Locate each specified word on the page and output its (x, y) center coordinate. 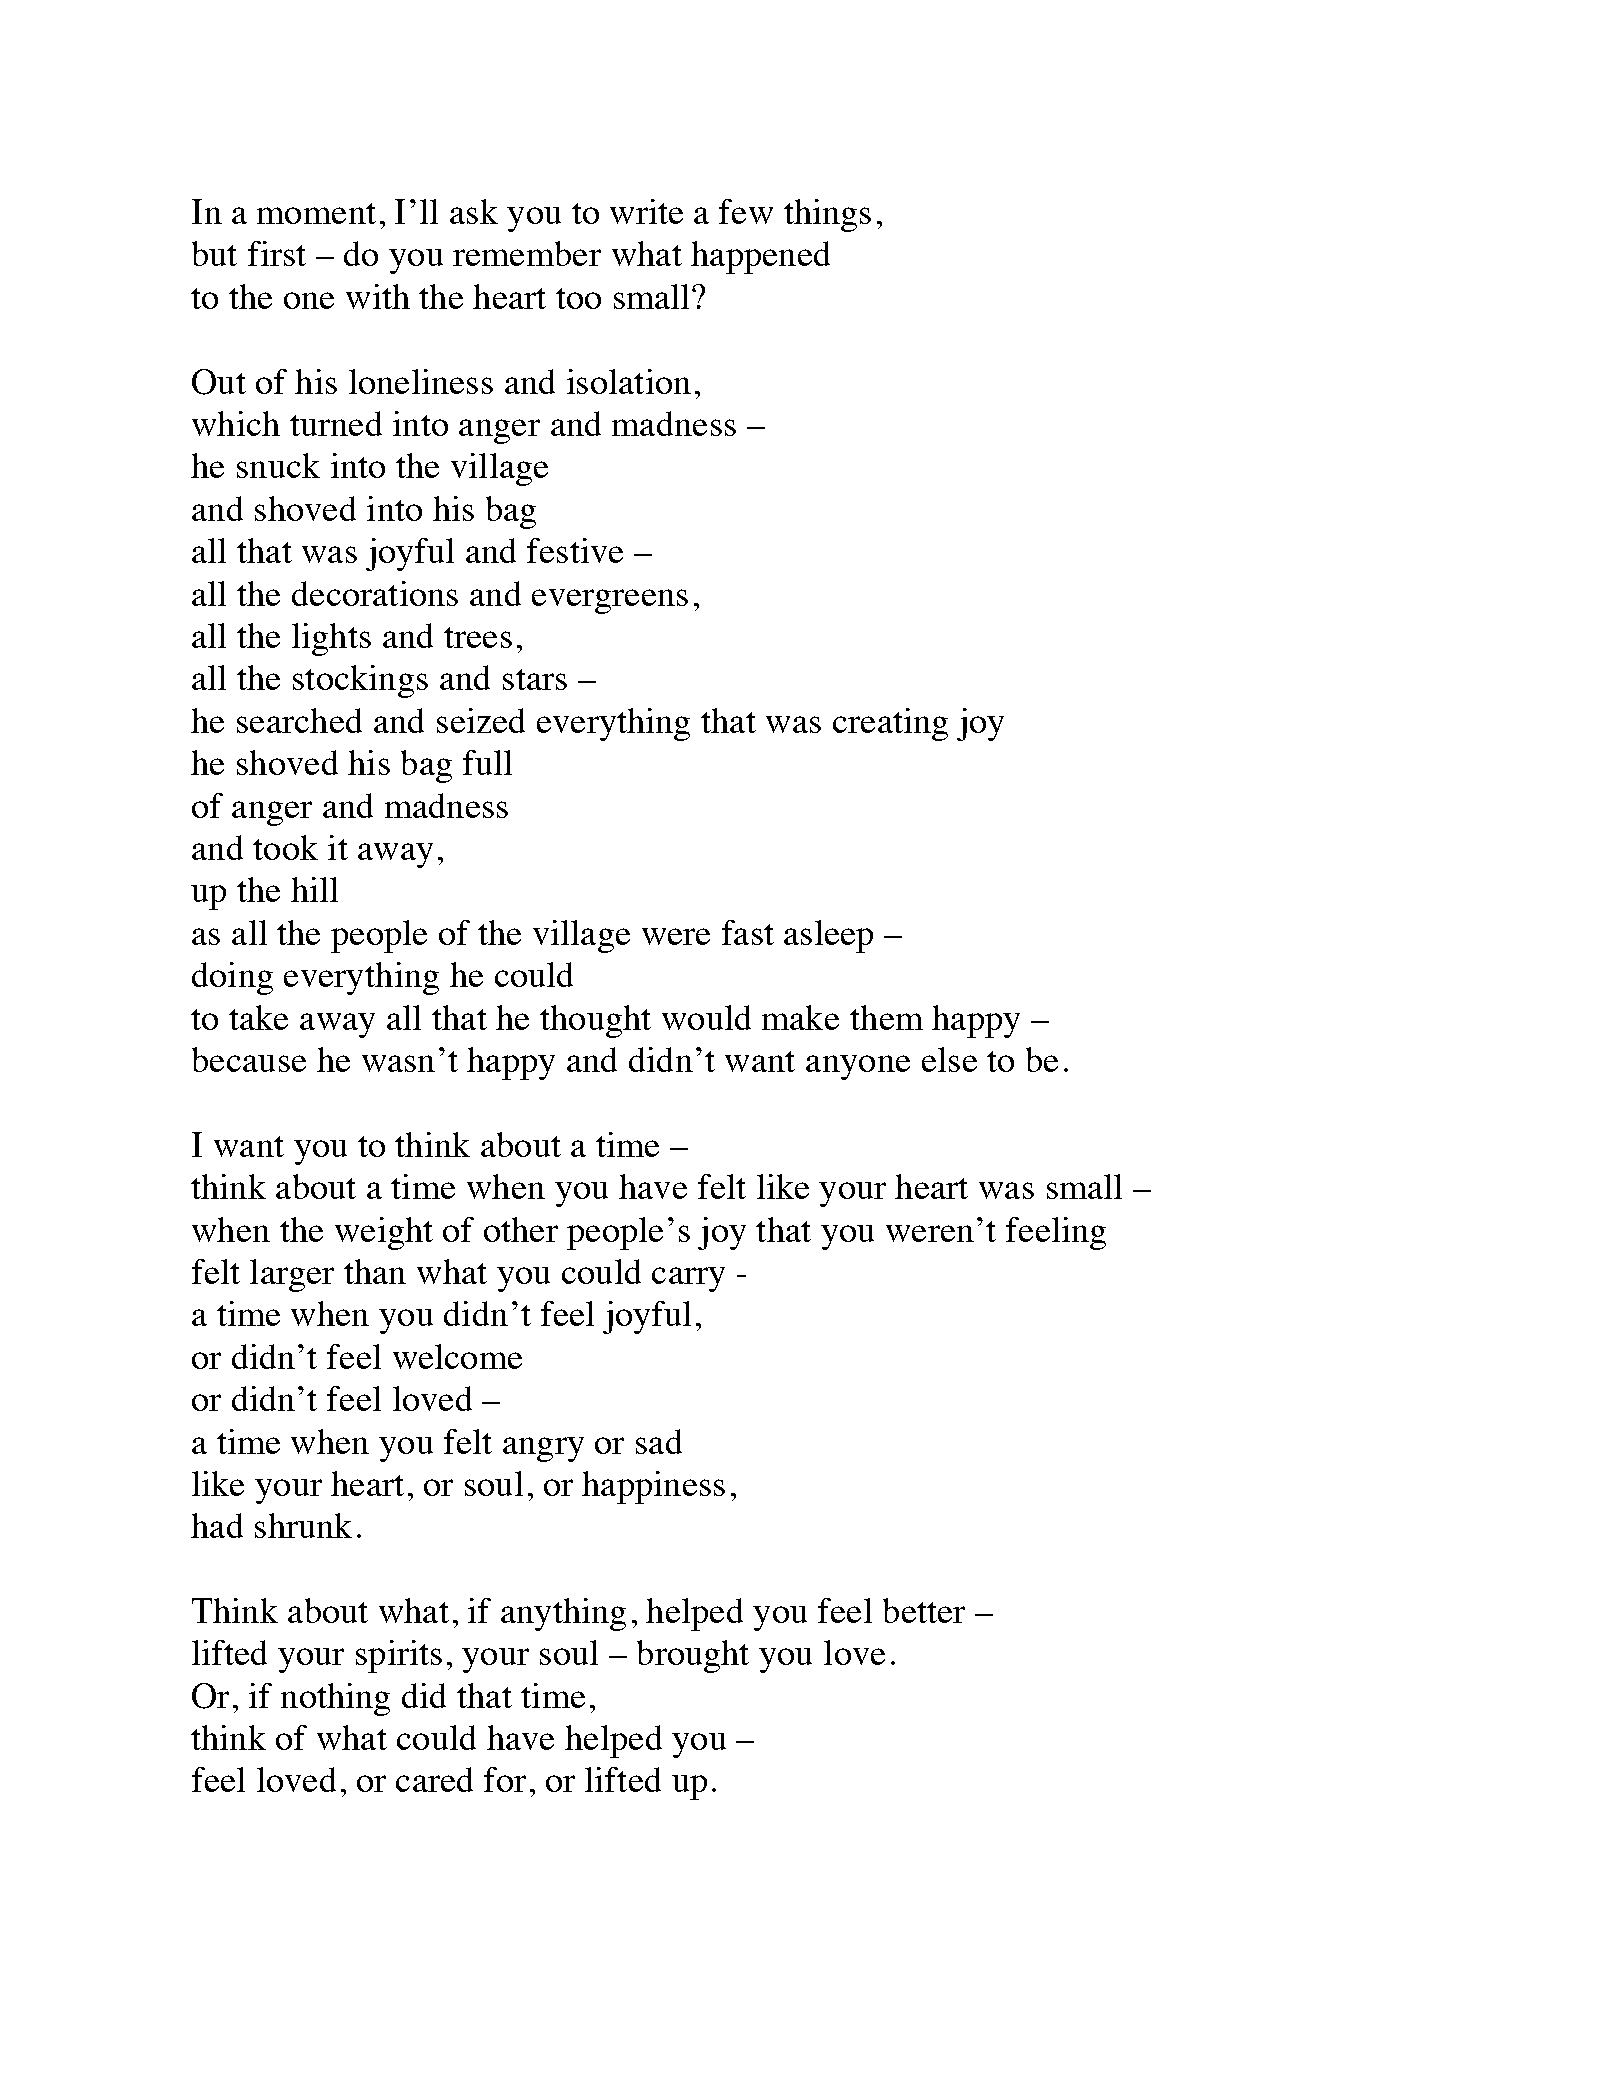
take (258, 1017)
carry (688, 1279)
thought (595, 1021)
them (886, 1017)
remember (527, 253)
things (827, 215)
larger (292, 1275)
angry (543, 1449)
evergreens (610, 601)
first (277, 253)
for (505, 1779)
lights (331, 639)
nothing (335, 1699)
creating (890, 724)
